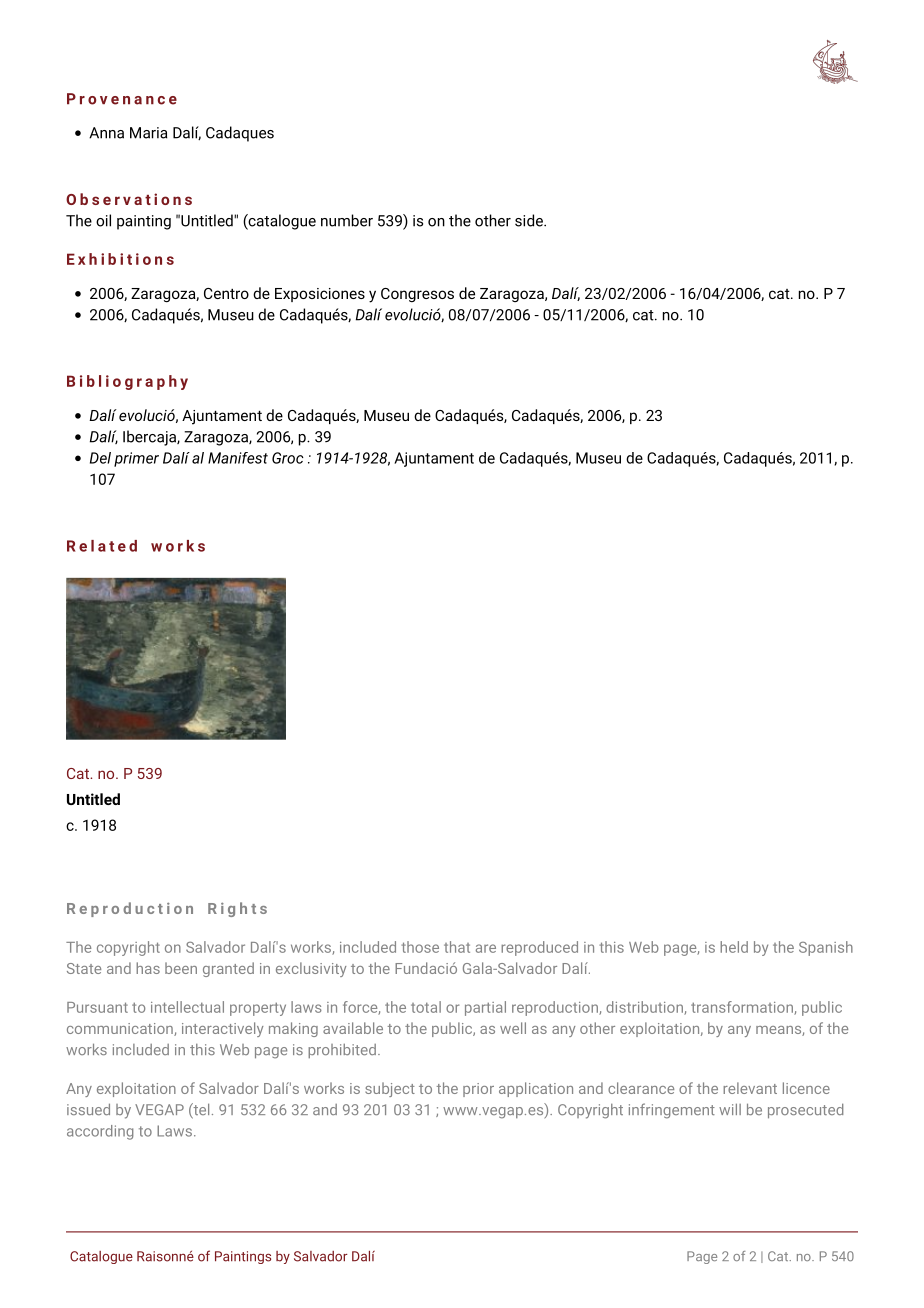 Image resolution: width=924 pixels, height=1308 pixels. I want to click on Maria, so click(148, 133).
